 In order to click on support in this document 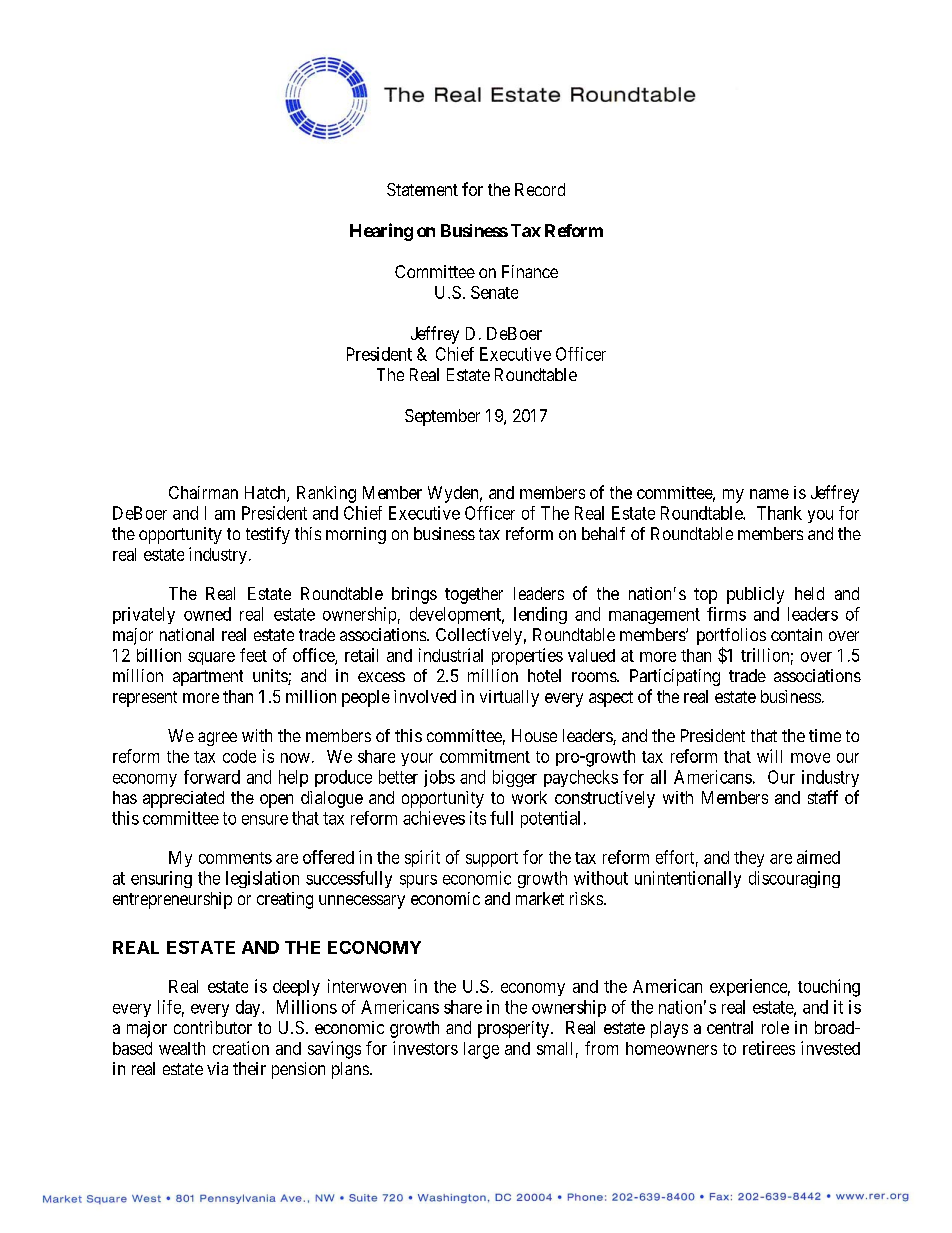, I will do `click(492, 859)`.
